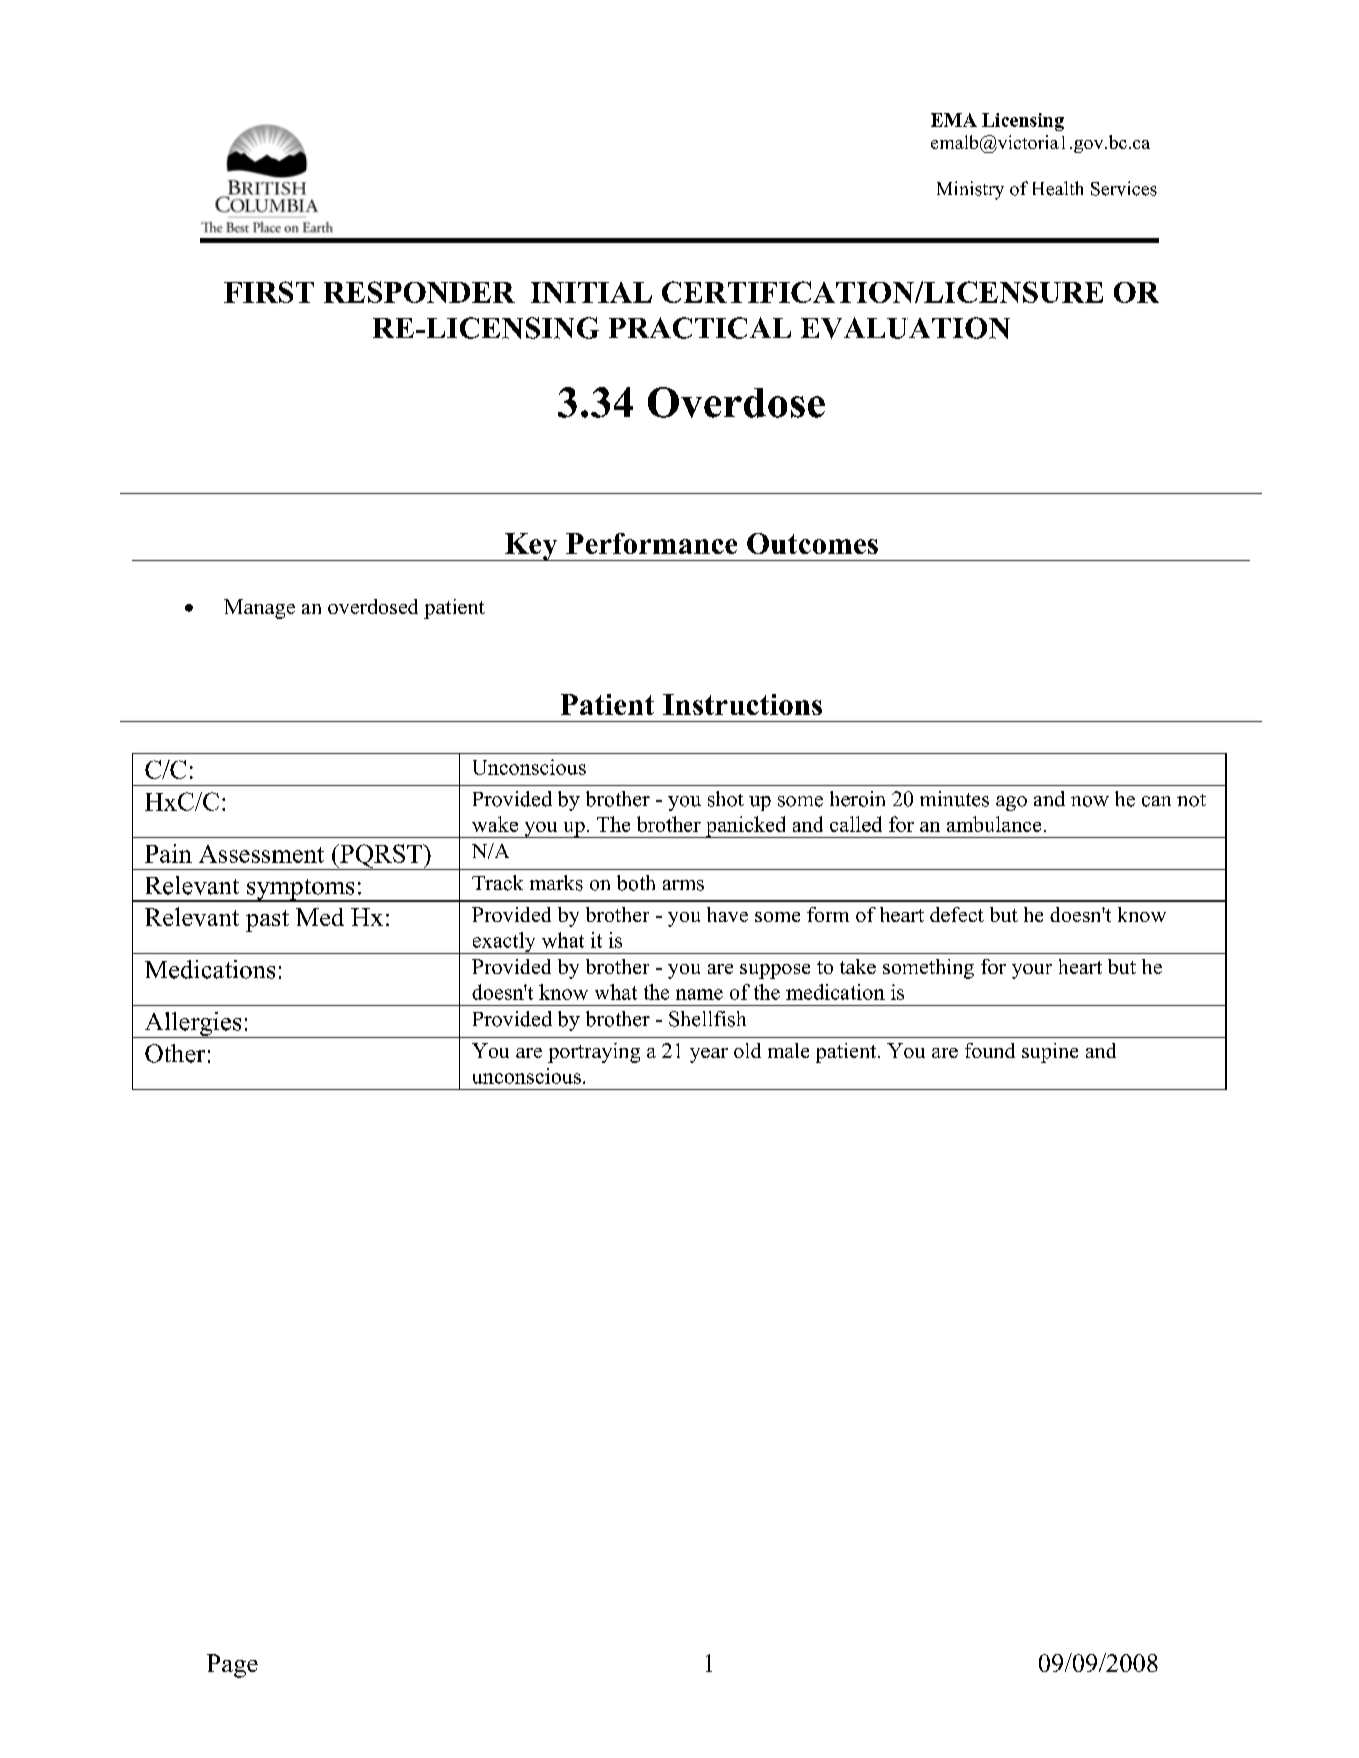  I want to click on your, so click(1032, 971).
